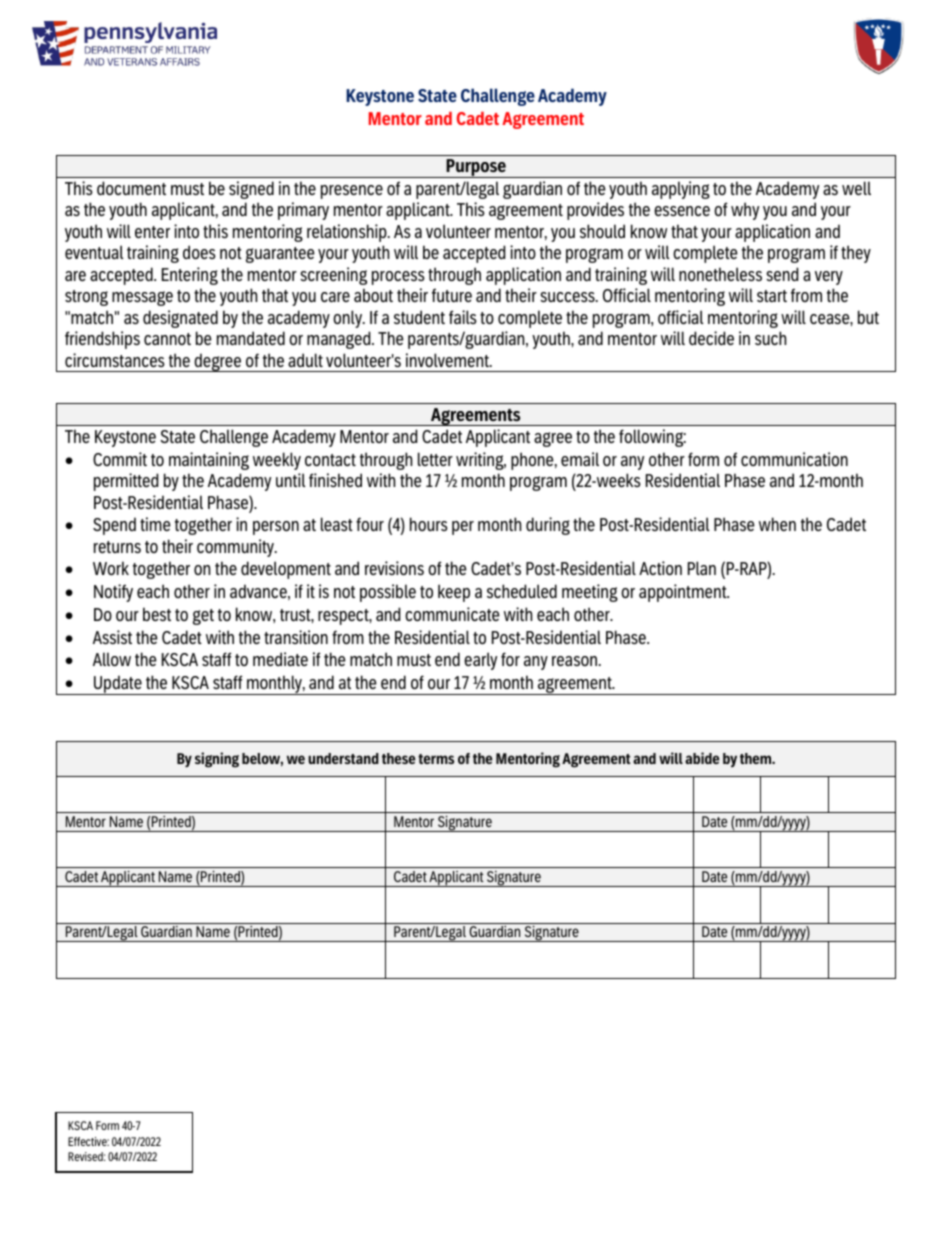  I want to click on communication, so click(794, 459).
